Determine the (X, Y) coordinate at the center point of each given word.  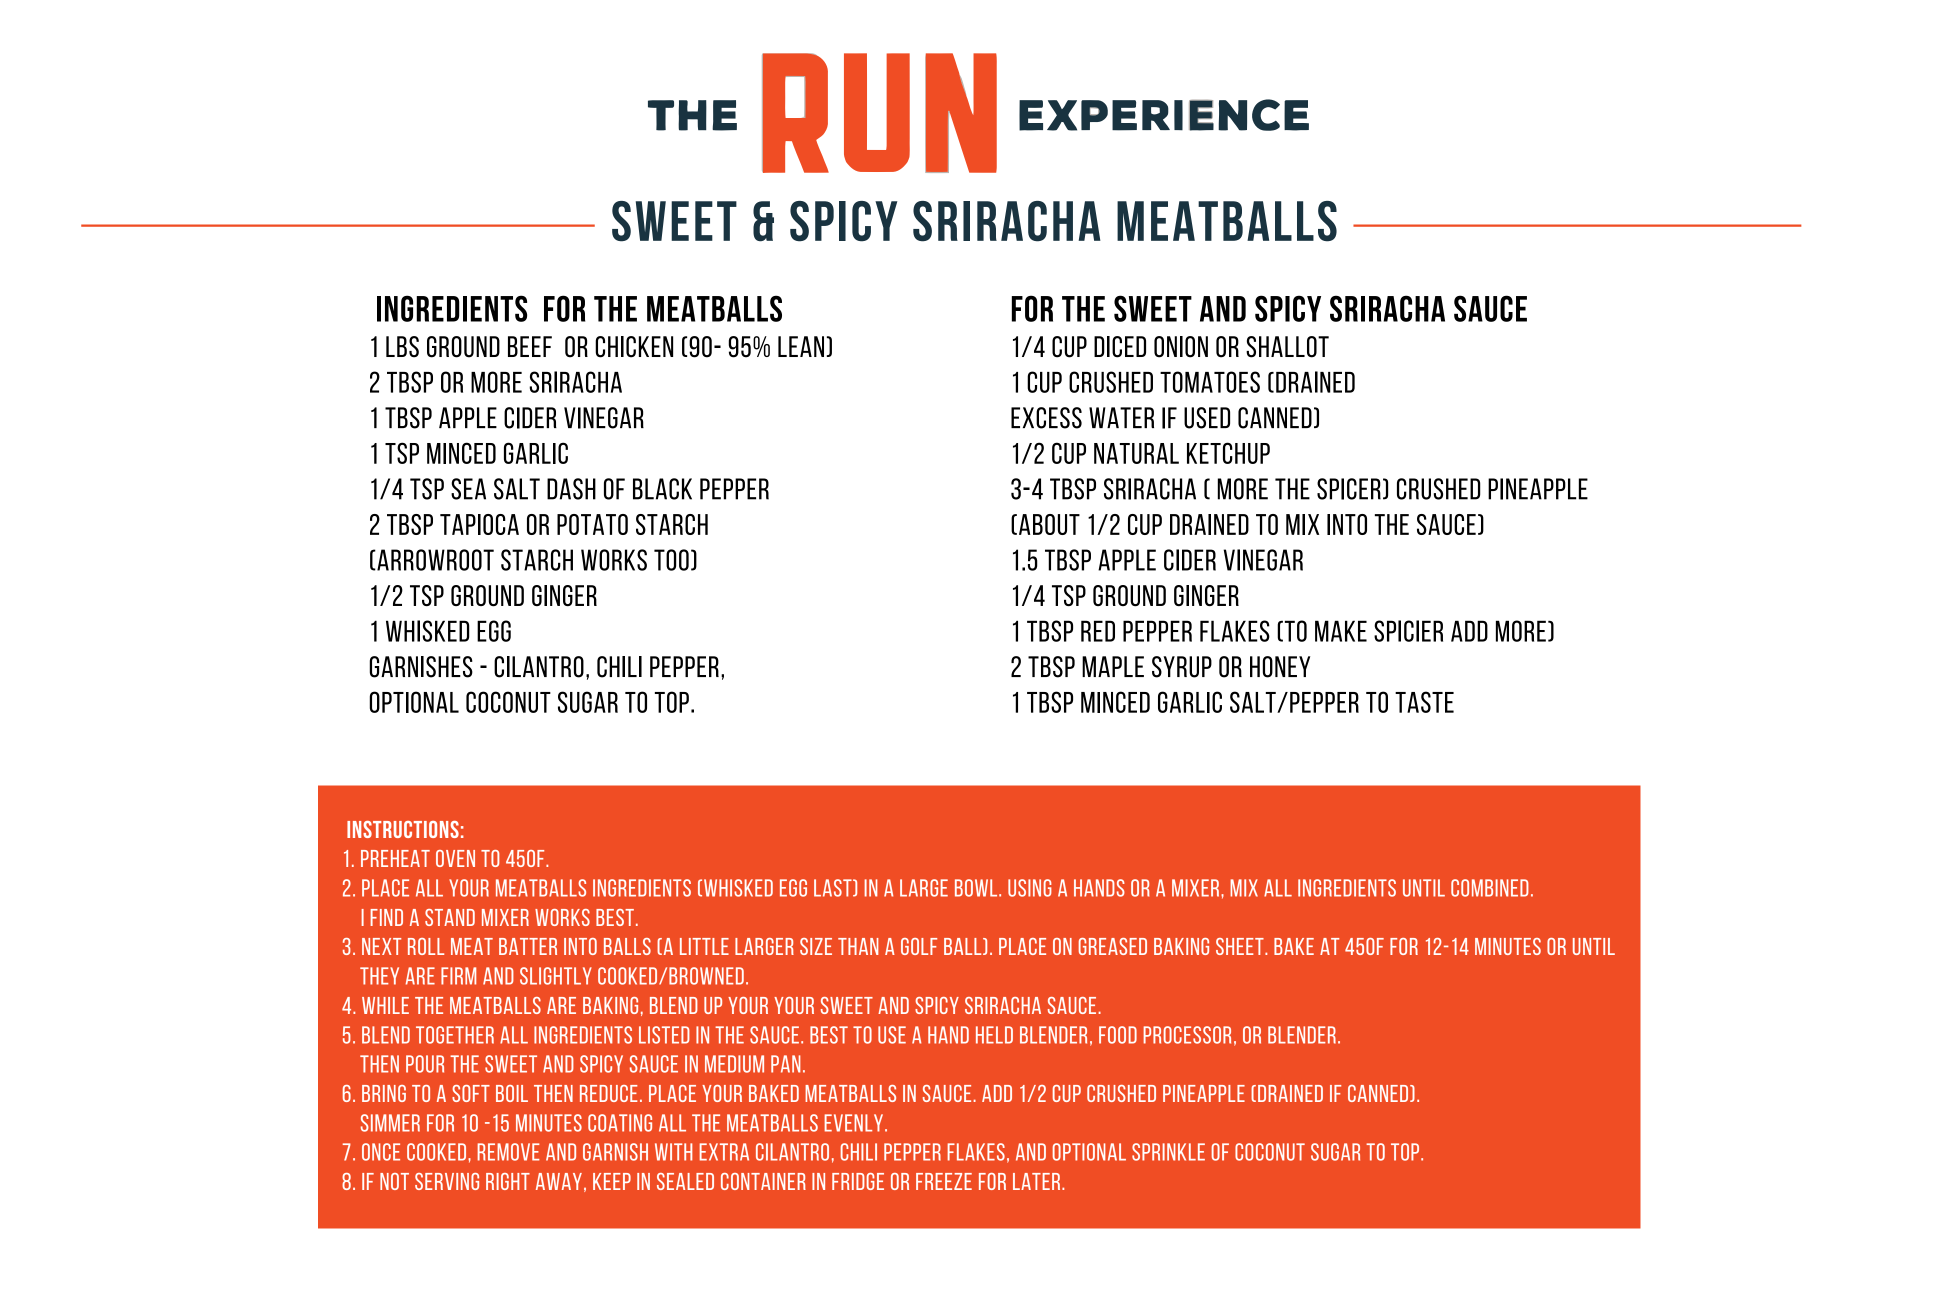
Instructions (403, 829)
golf (919, 946)
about (1049, 524)
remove (508, 1152)
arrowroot (434, 560)
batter (528, 946)
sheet (1241, 946)
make (1341, 631)
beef (530, 346)
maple (1113, 666)
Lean (801, 346)
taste (1424, 702)
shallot (1287, 347)
